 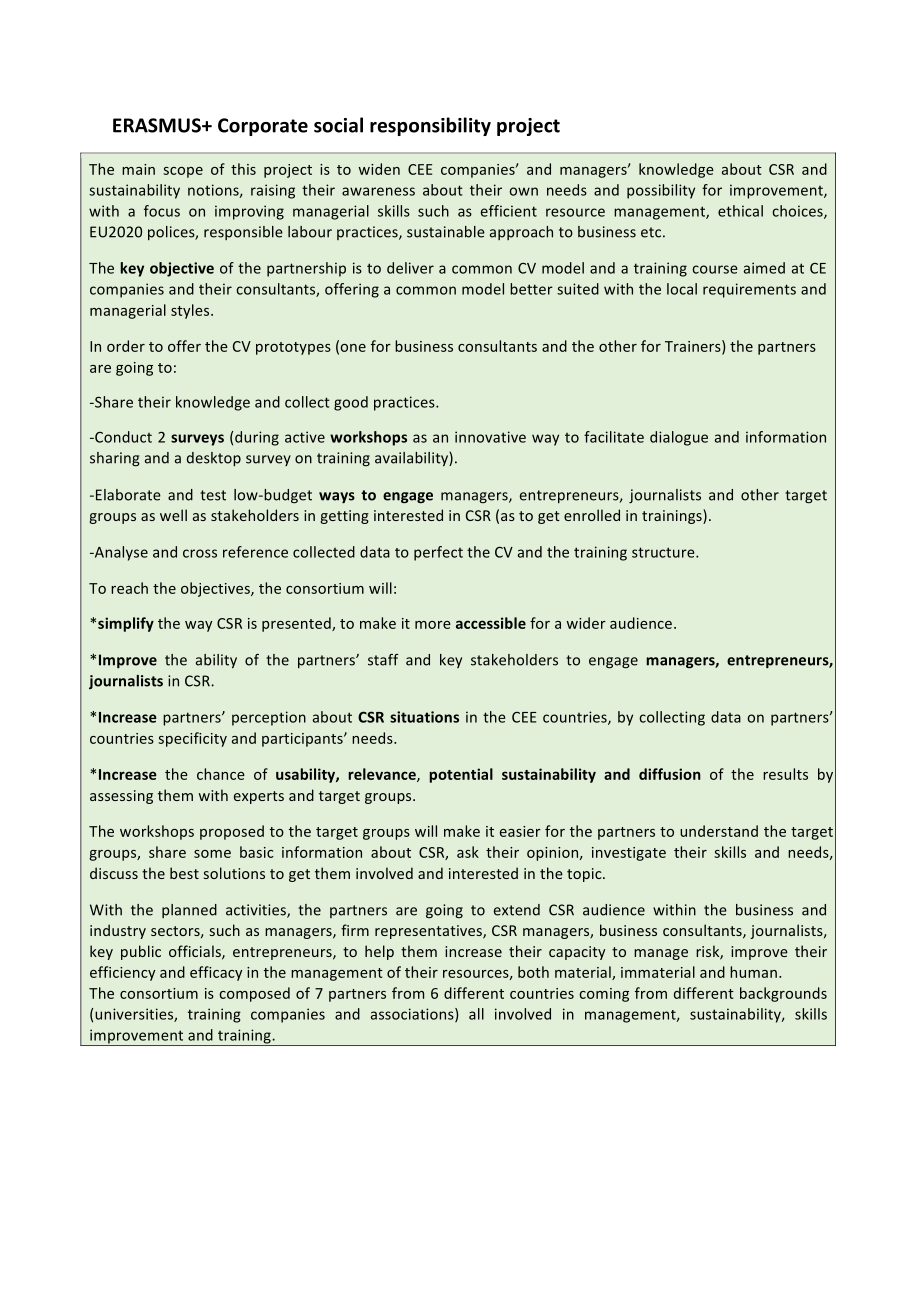 I want to click on scope, so click(x=183, y=172).
